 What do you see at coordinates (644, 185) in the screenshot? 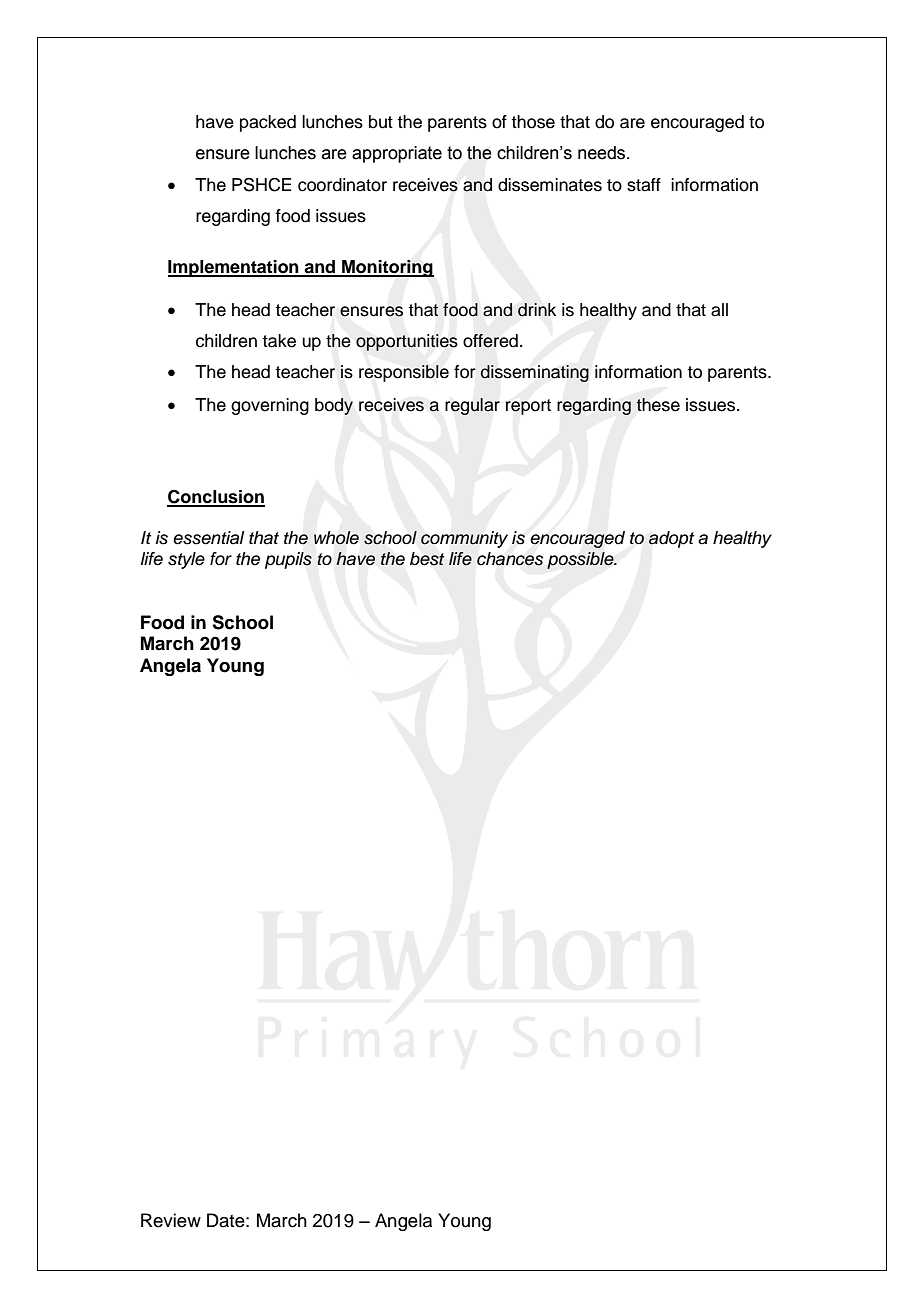
I see `staff` at bounding box center [644, 185].
